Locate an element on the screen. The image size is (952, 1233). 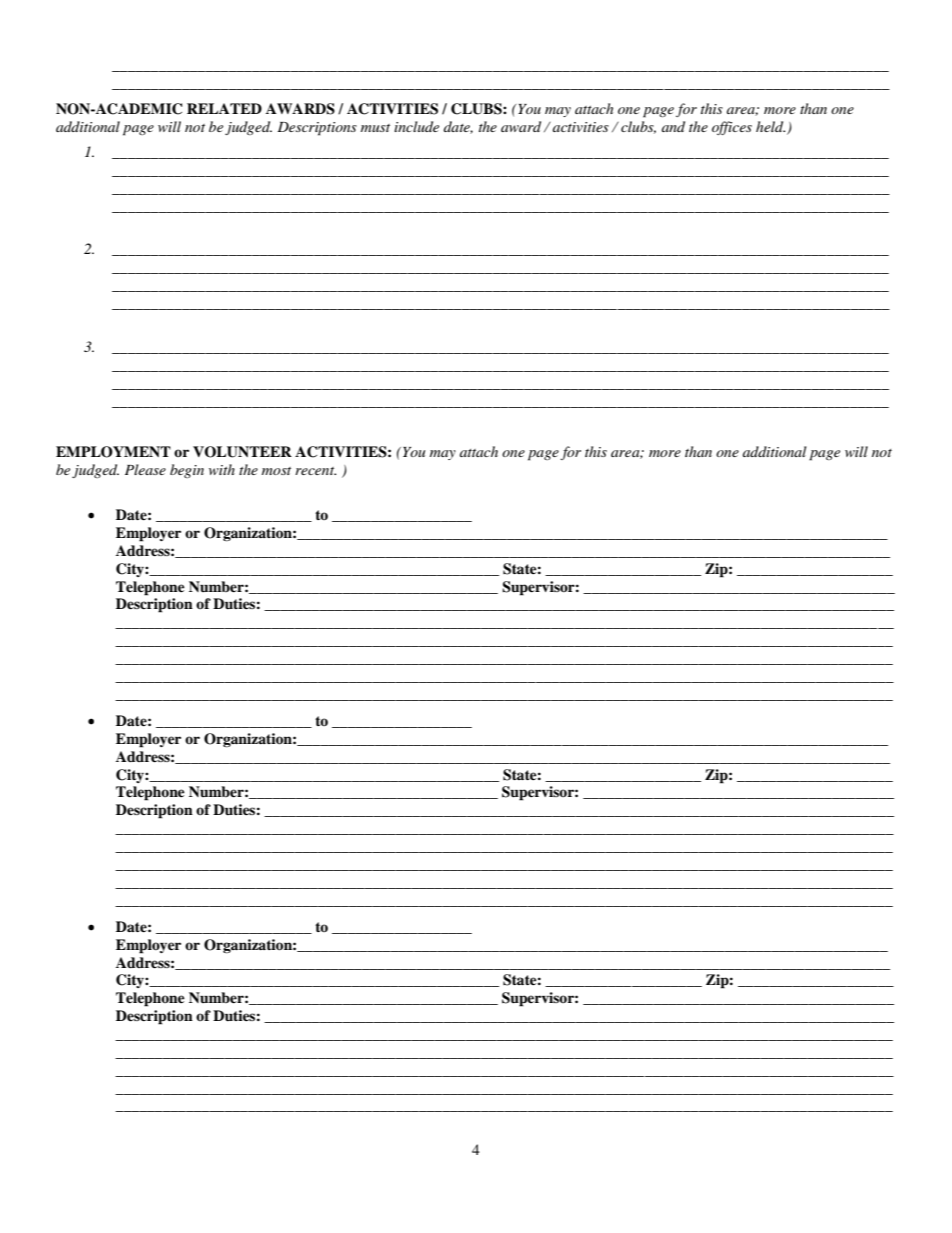
RELATED is located at coordinates (224, 108).
